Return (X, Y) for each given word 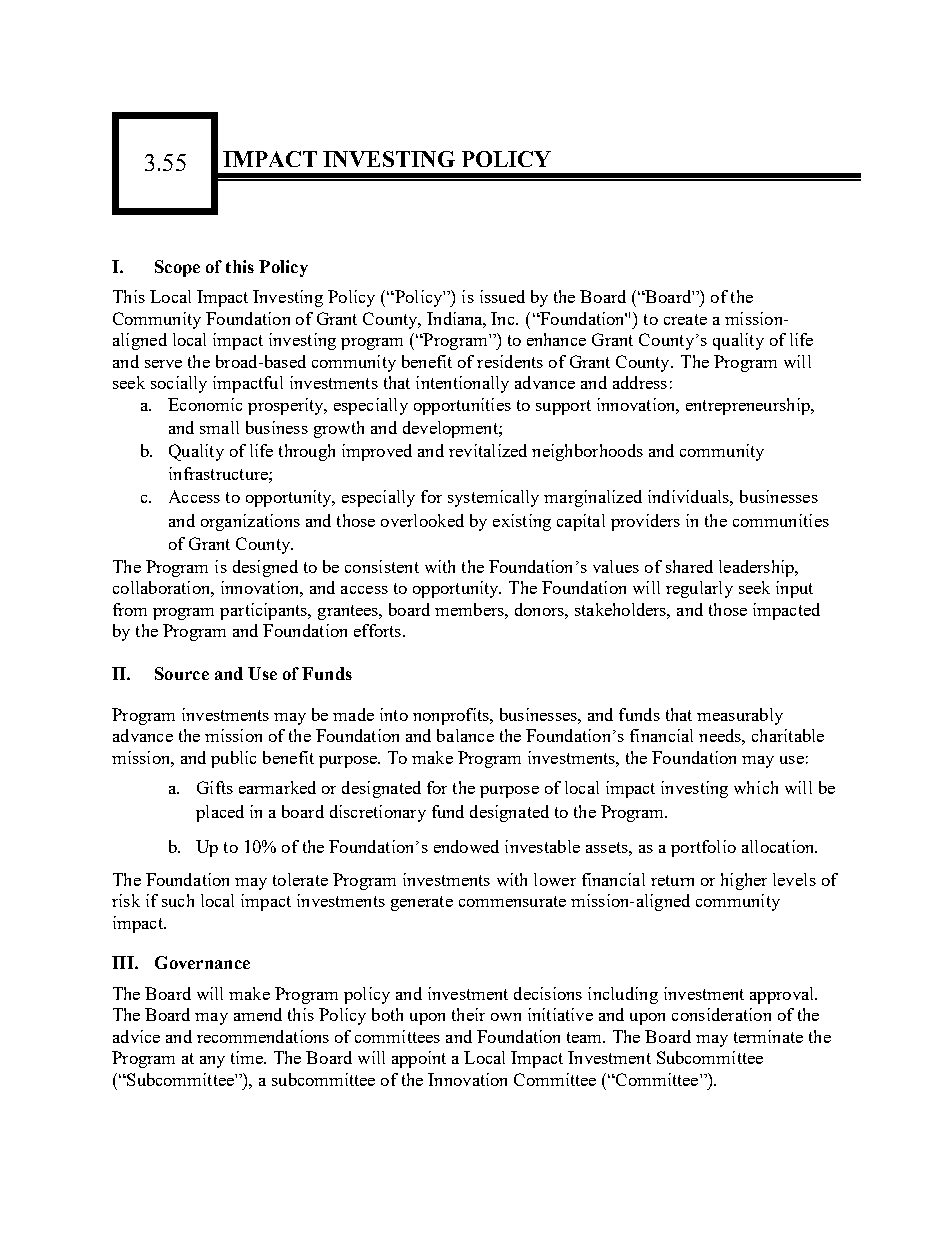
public (233, 759)
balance (465, 735)
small (219, 427)
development (451, 429)
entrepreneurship (749, 406)
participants (265, 611)
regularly (699, 589)
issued (502, 296)
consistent (382, 566)
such (178, 900)
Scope (177, 268)
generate (422, 903)
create (685, 319)
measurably (740, 716)
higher (744, 881)
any (212, 1062)
